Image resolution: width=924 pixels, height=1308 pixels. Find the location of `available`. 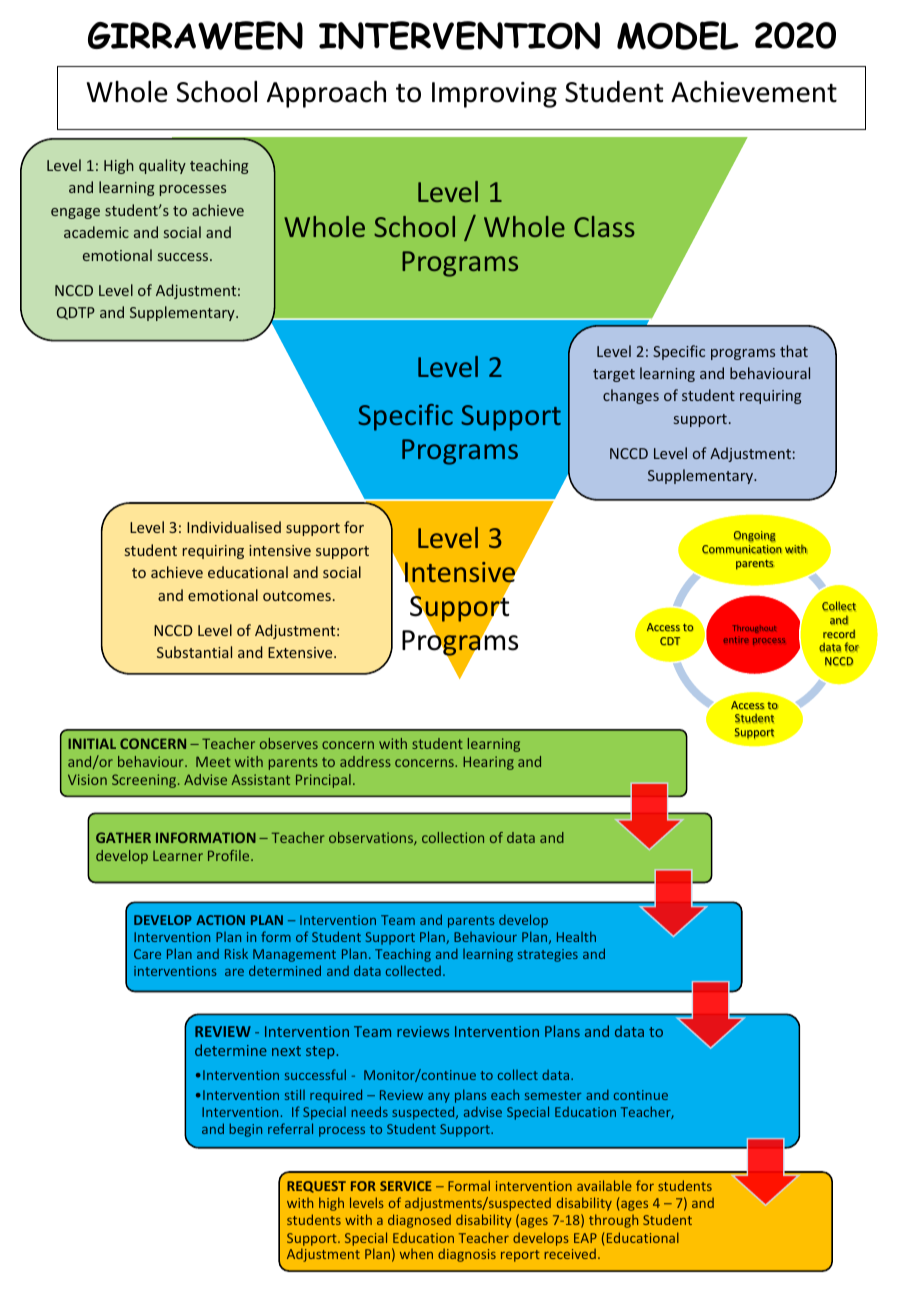

available is located at coordinates (604, 1185).
